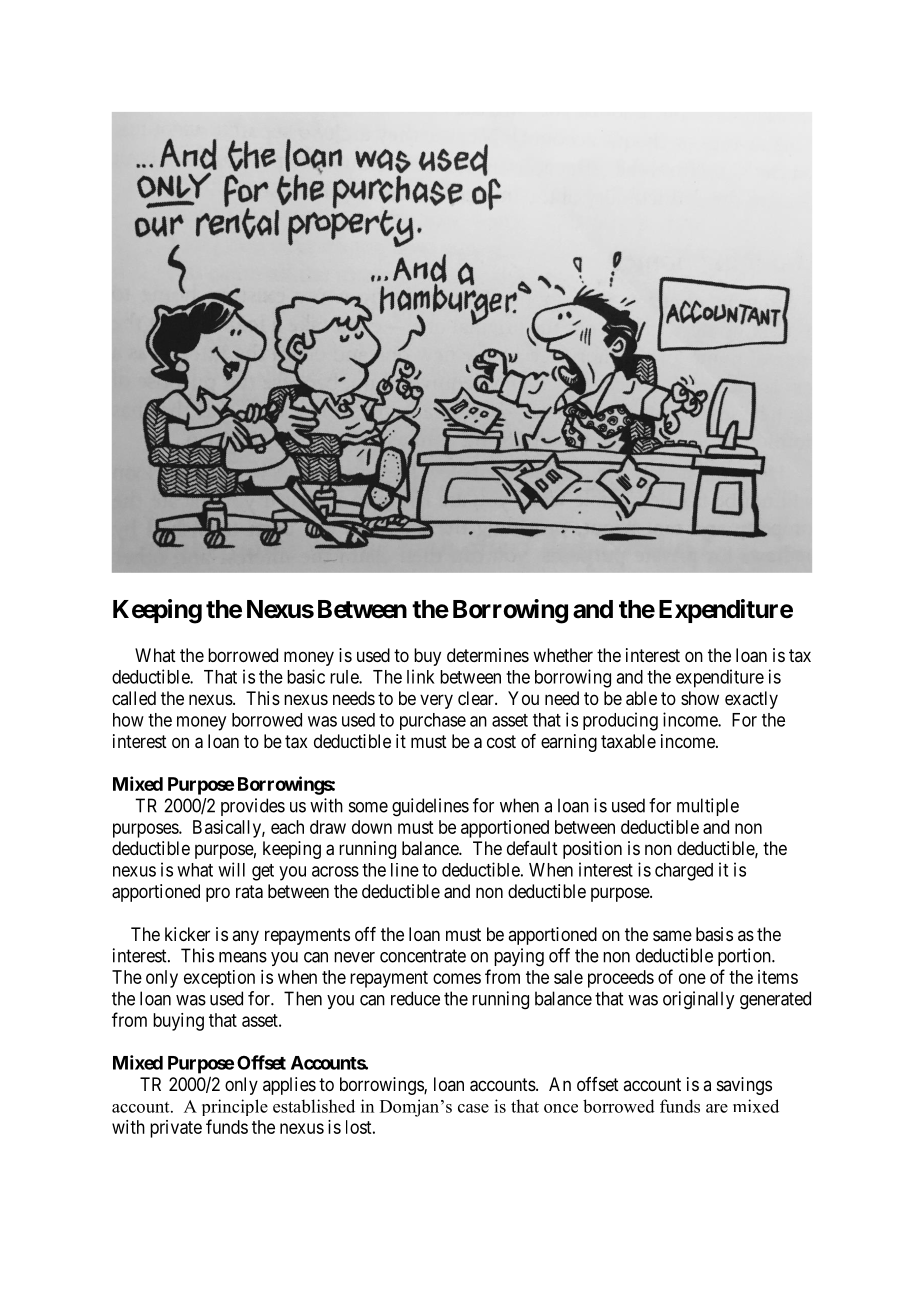 This screenshot has width=924, height=1308. I want to click on link, so click(421, 676).
